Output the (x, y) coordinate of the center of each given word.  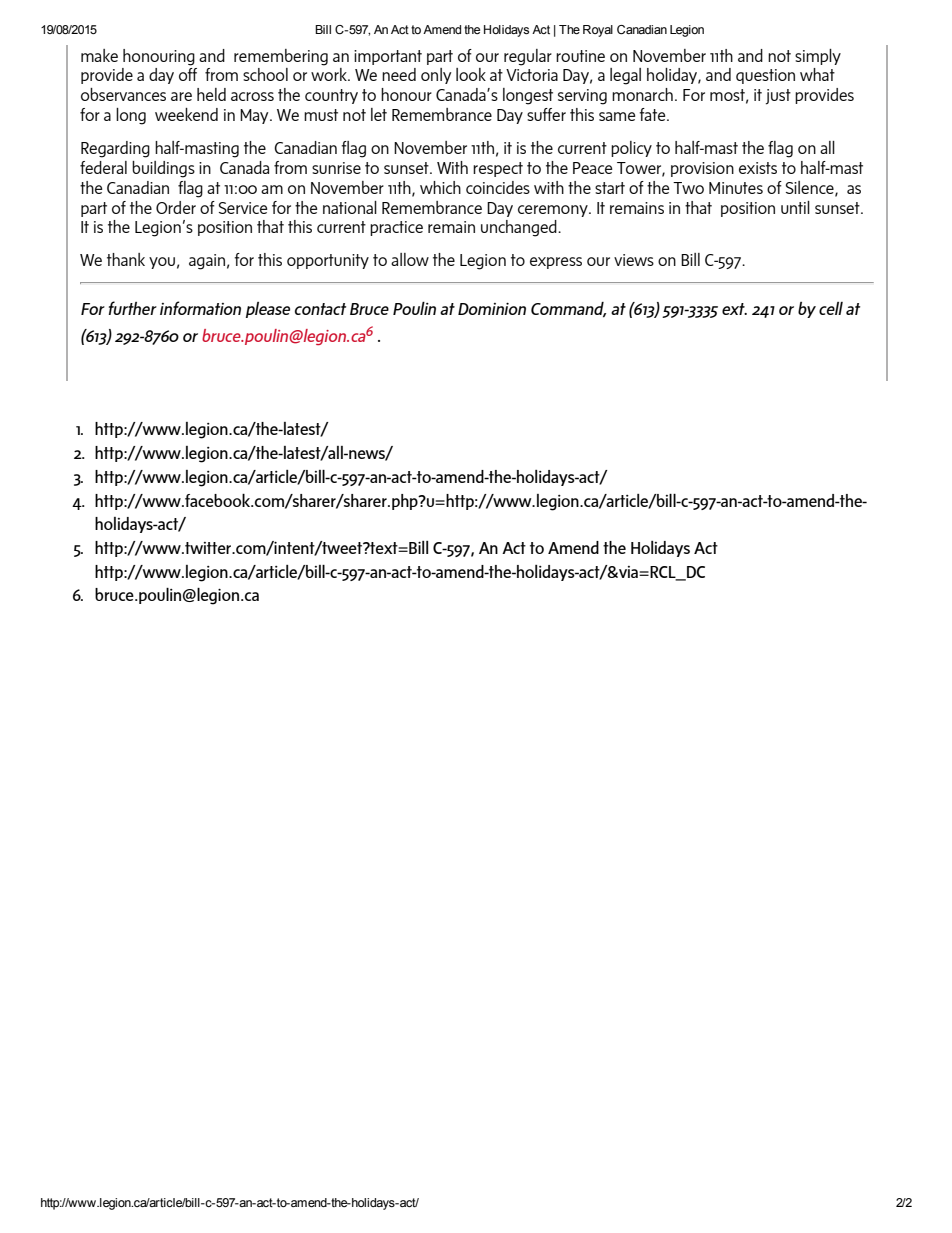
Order (176, 207)
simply (818, 57)
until (795, 207)
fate (653, 114)
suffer (546, 114)
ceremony (554, 211)
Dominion (492, 308)
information (200, 308)
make (99, 55)
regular (528, 57)
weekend (186, 114)
